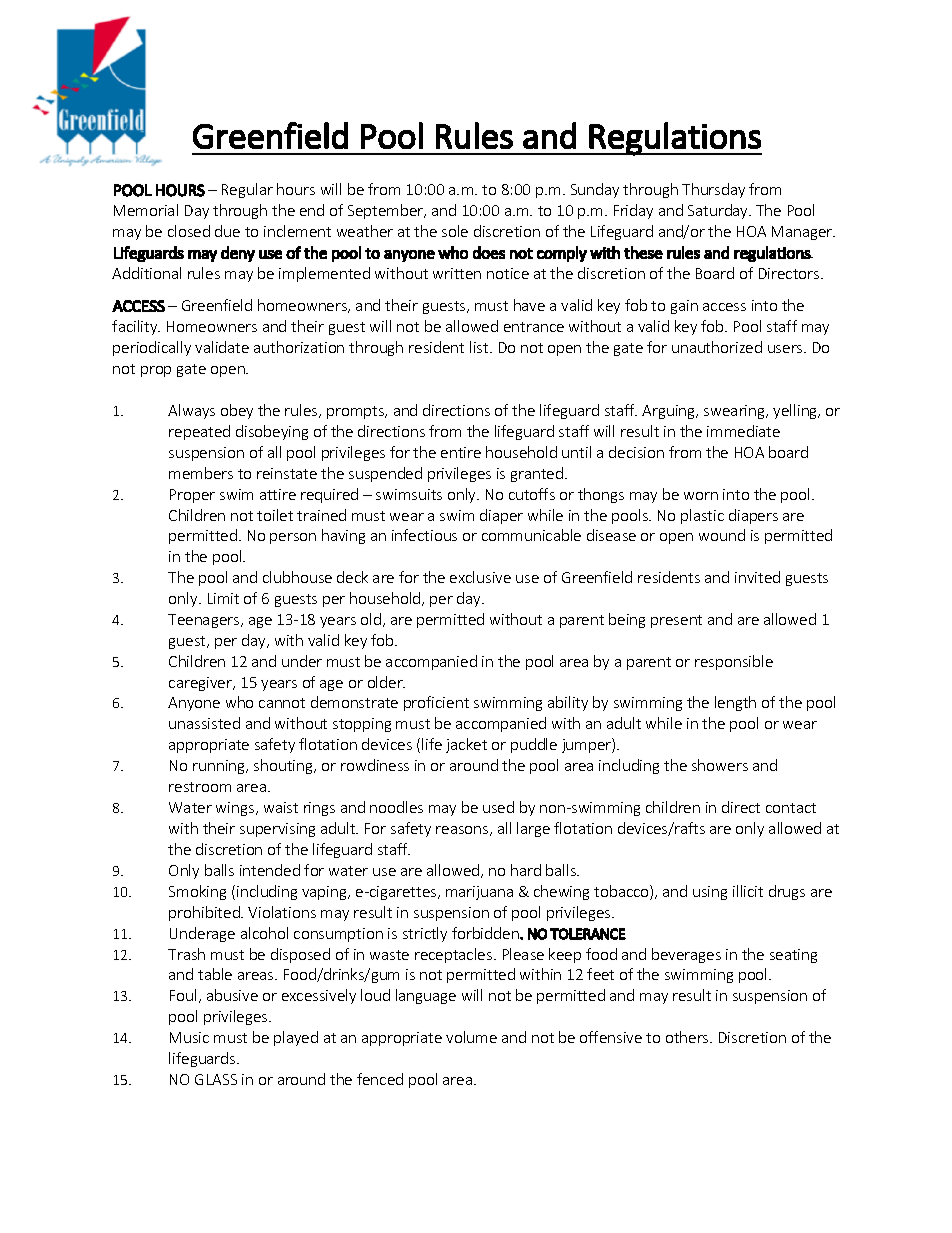 Image resolution: width=952 pixels, height=1233 pixels. I want to click on jacket, so click(466, 745).
